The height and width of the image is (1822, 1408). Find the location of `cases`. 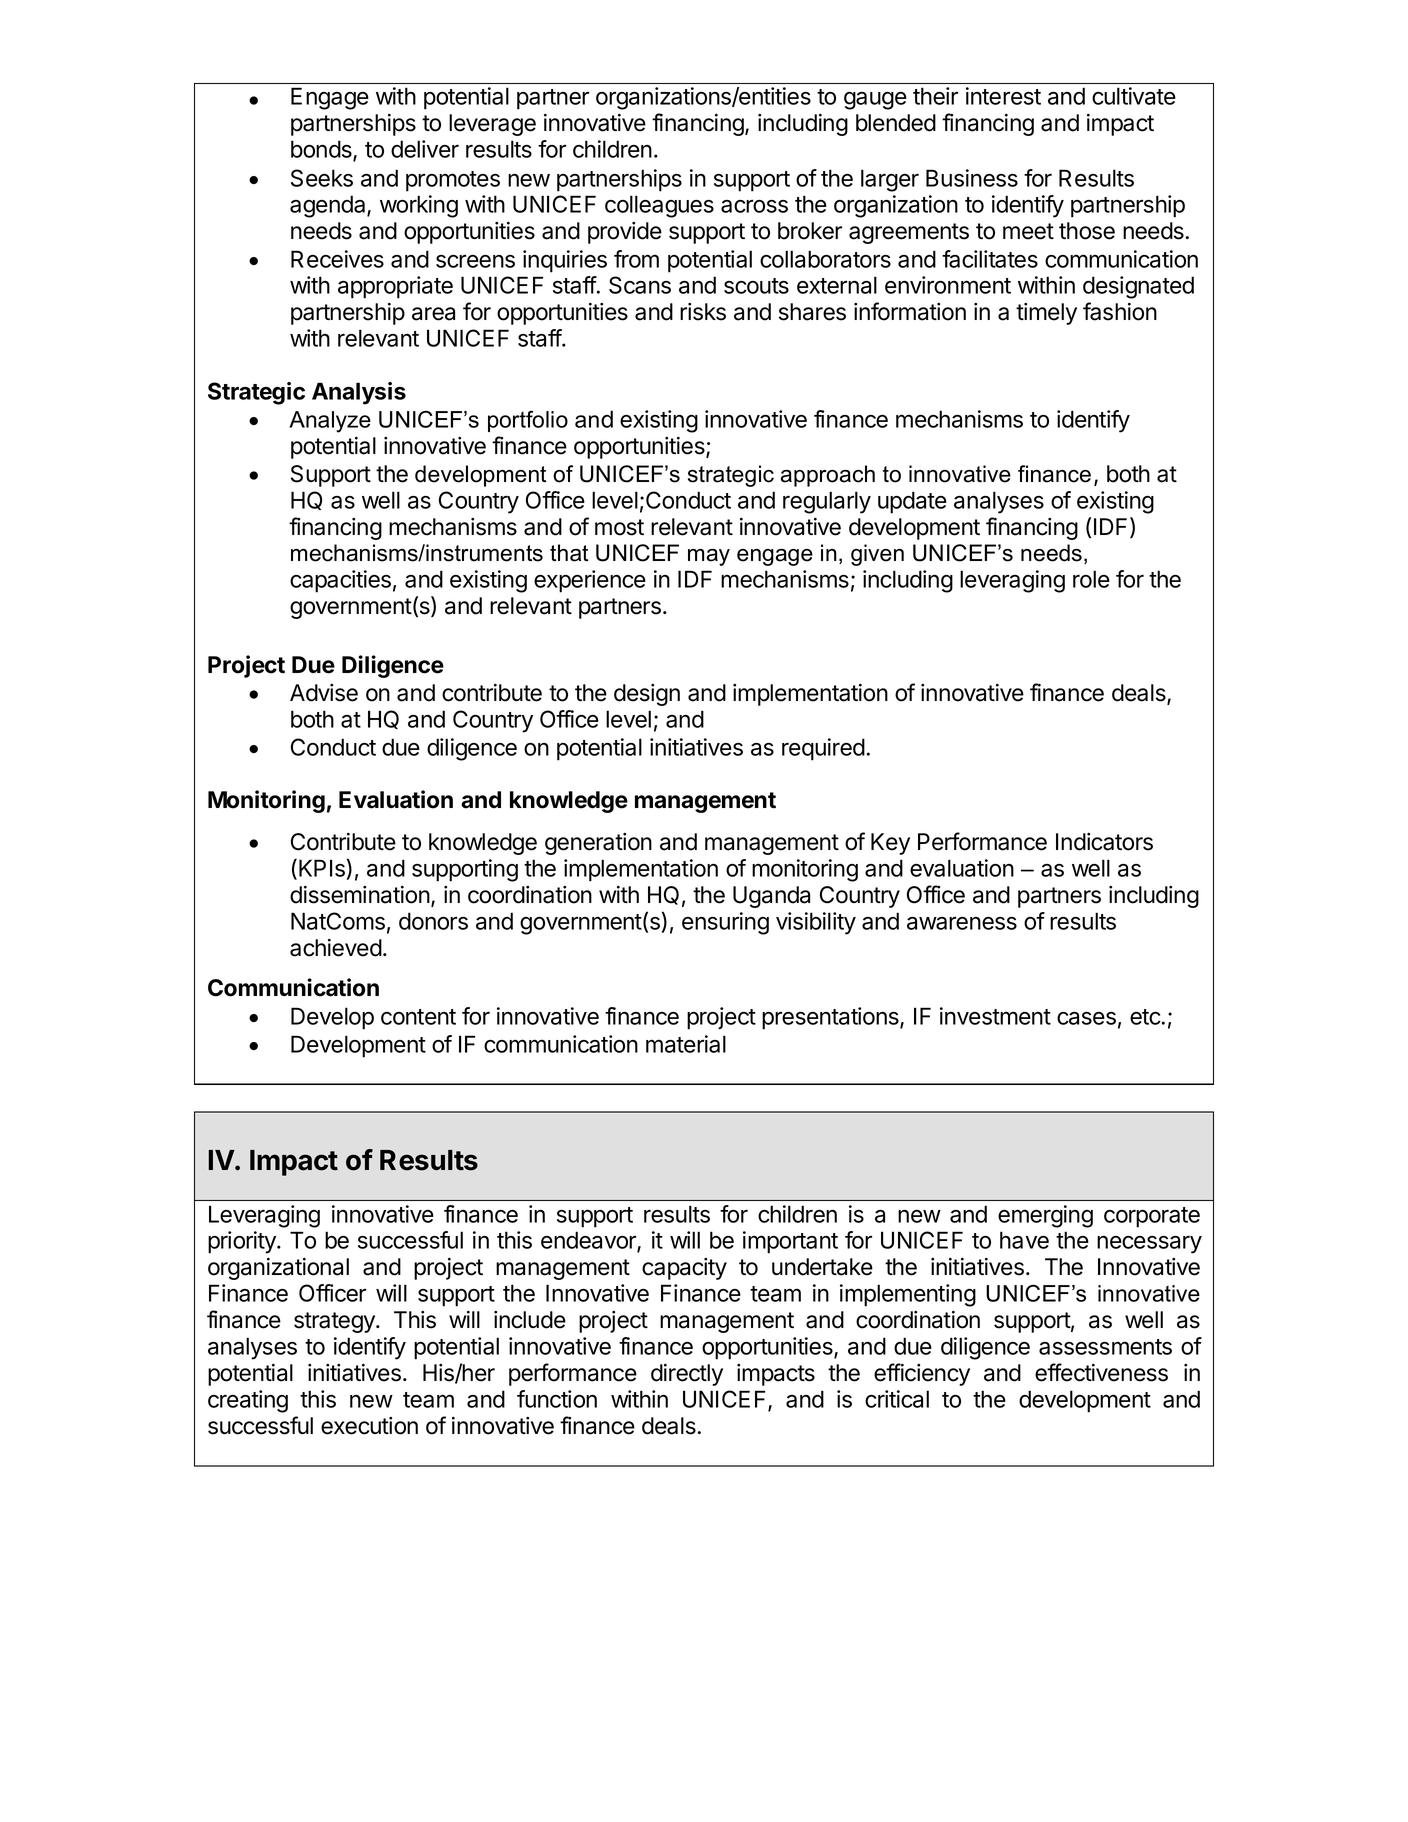

cases is located at coordinates (1086, 1018).
